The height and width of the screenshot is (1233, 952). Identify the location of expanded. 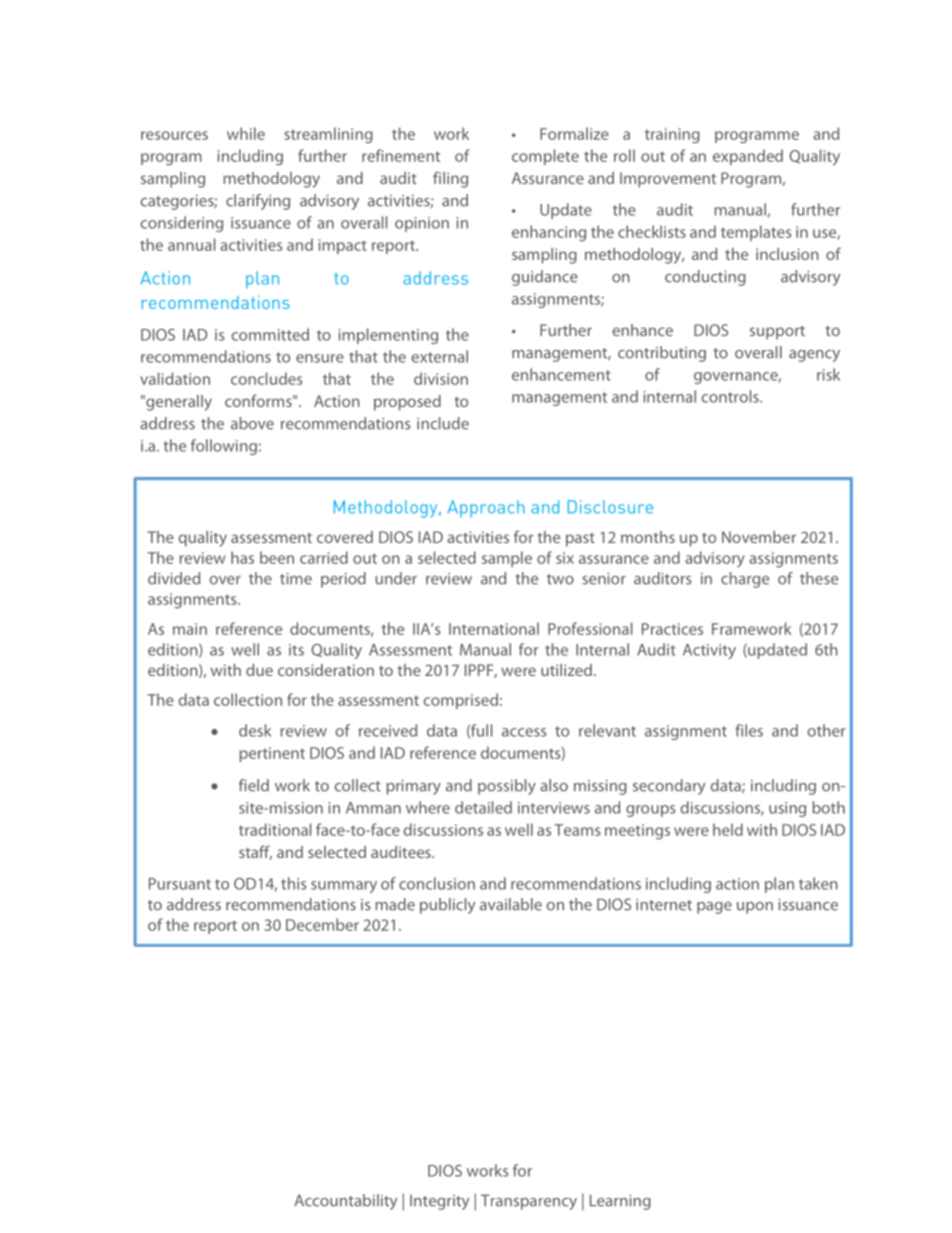
(748, 157).
